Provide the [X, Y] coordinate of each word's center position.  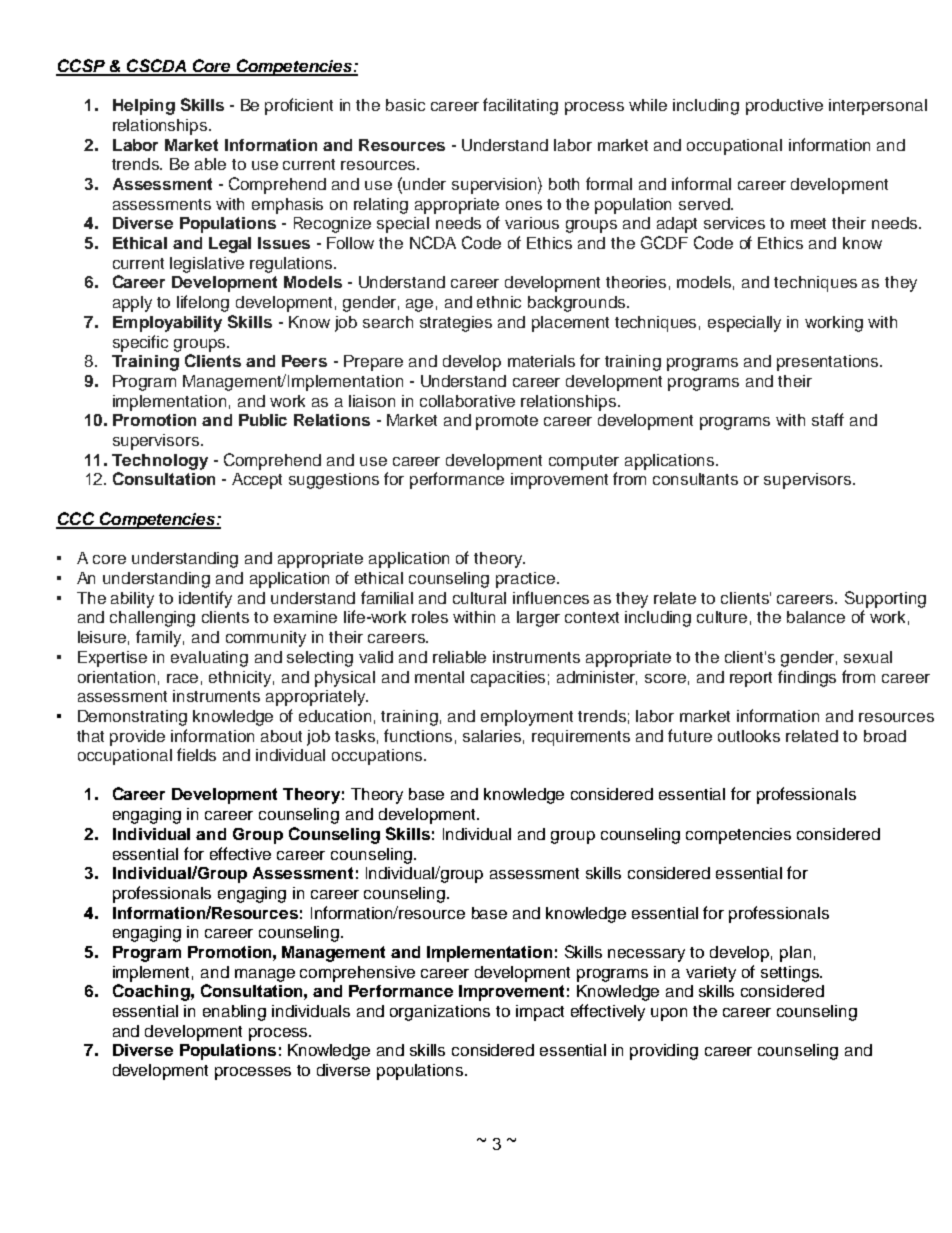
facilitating [520, 106]
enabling [234, 1013]
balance [816, 617]
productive [784, 107]
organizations [440, 1013]
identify [205, 599]
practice [527, 580]
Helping [144, 107]
